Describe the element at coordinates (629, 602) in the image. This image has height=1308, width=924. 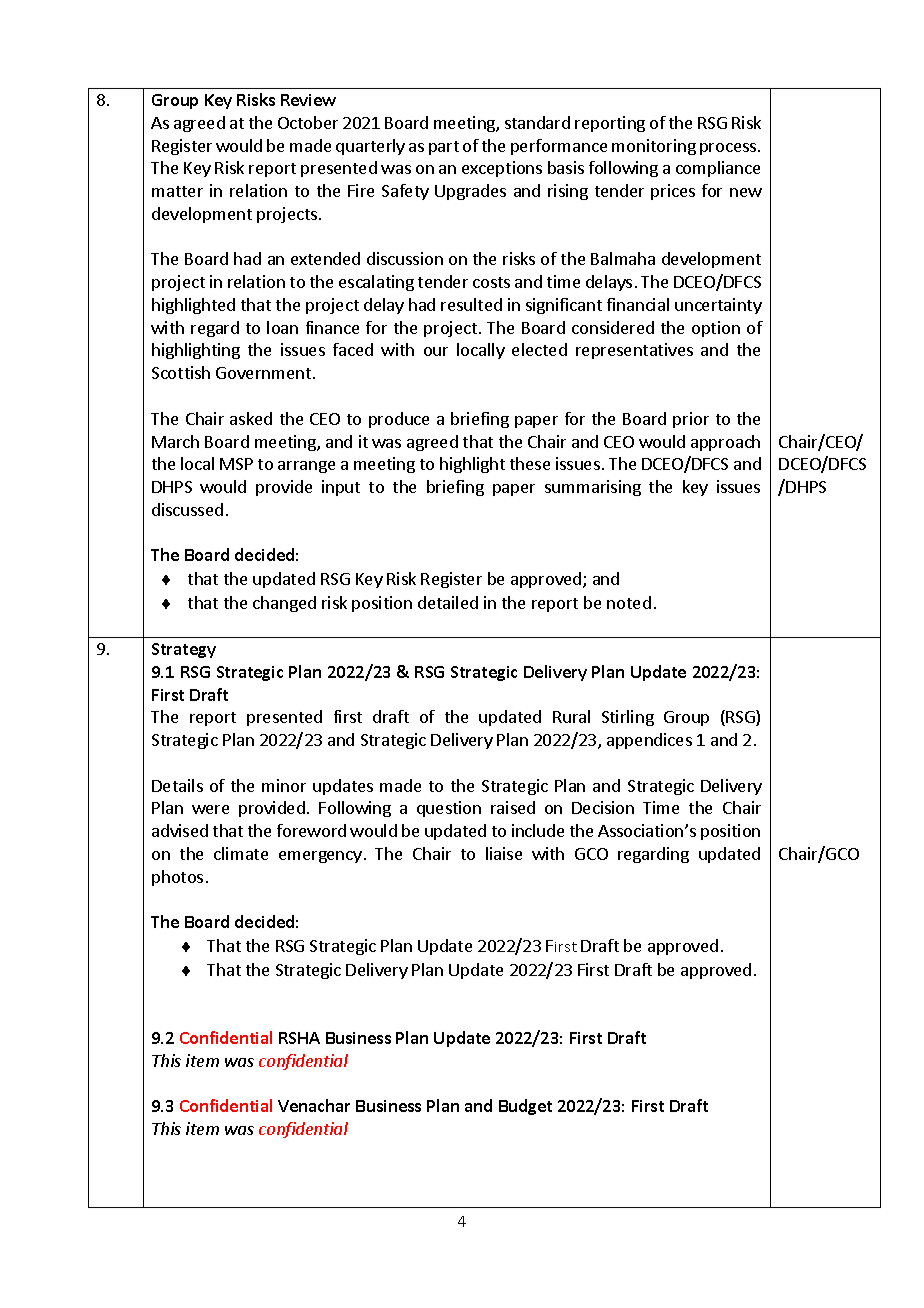
I see `noted` at that location.
